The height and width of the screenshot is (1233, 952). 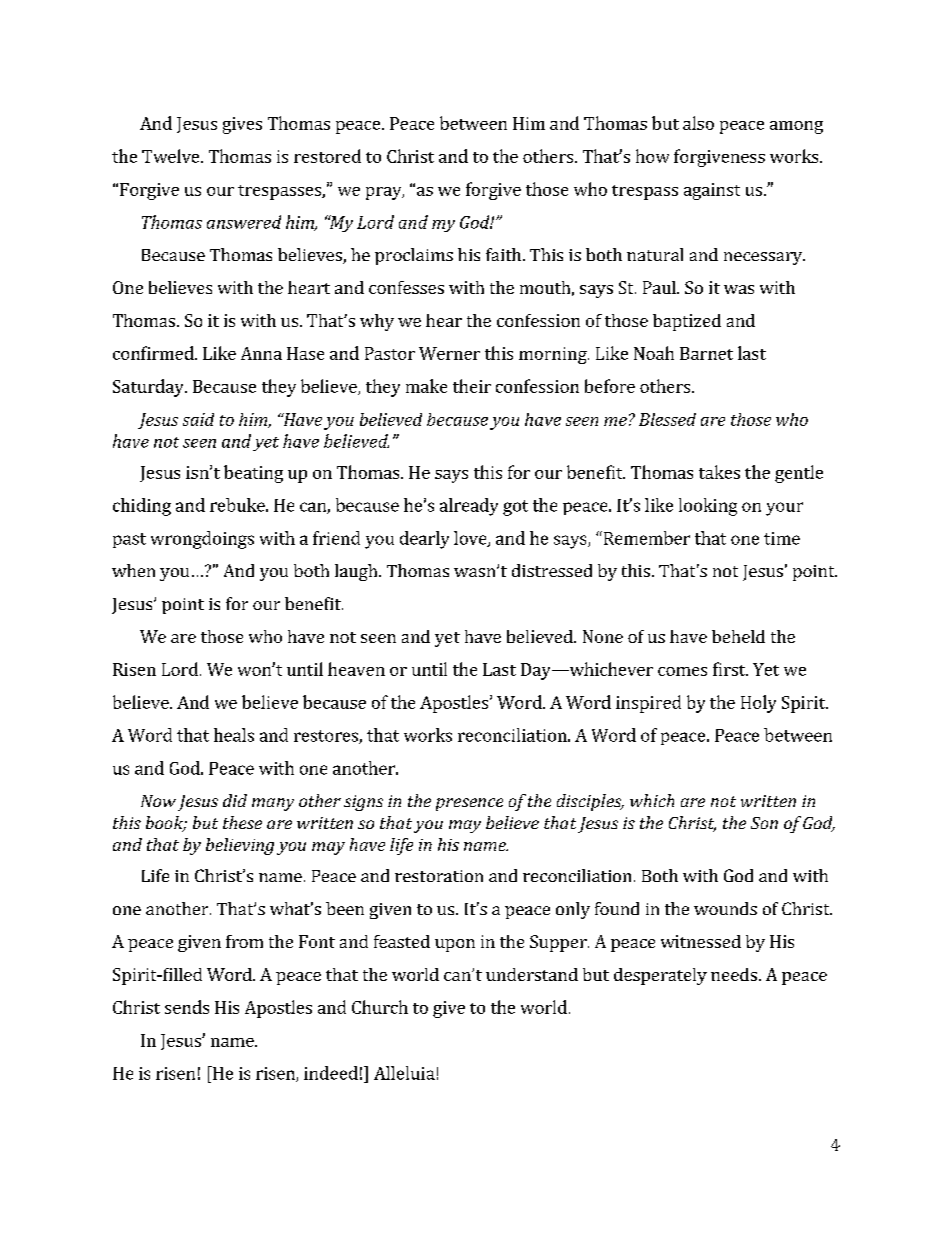 I want to click on love, so click(x=471, y=539).
